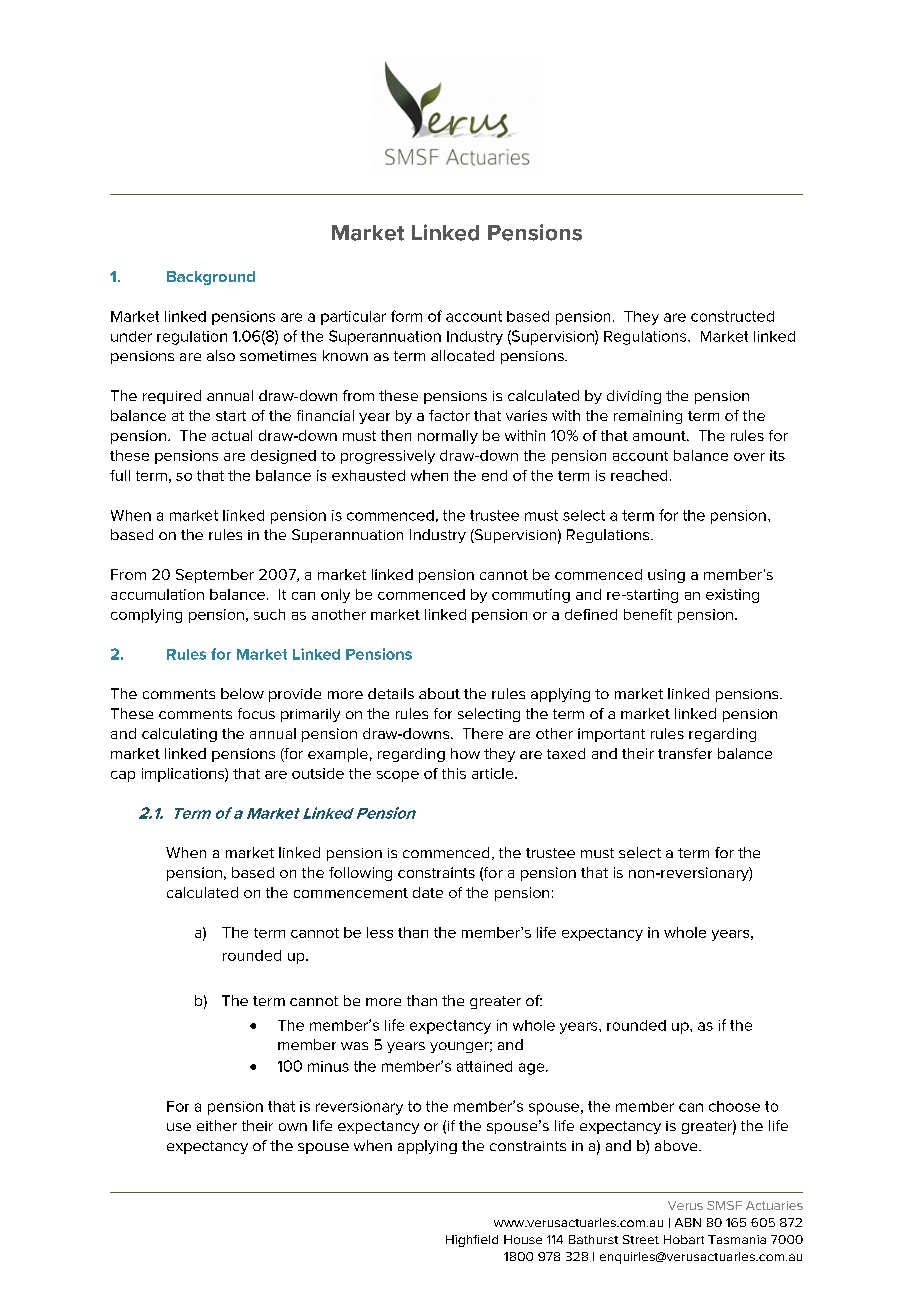 This screenshot has width=924, height=1308. I want to click on form, so click(406, 316).
